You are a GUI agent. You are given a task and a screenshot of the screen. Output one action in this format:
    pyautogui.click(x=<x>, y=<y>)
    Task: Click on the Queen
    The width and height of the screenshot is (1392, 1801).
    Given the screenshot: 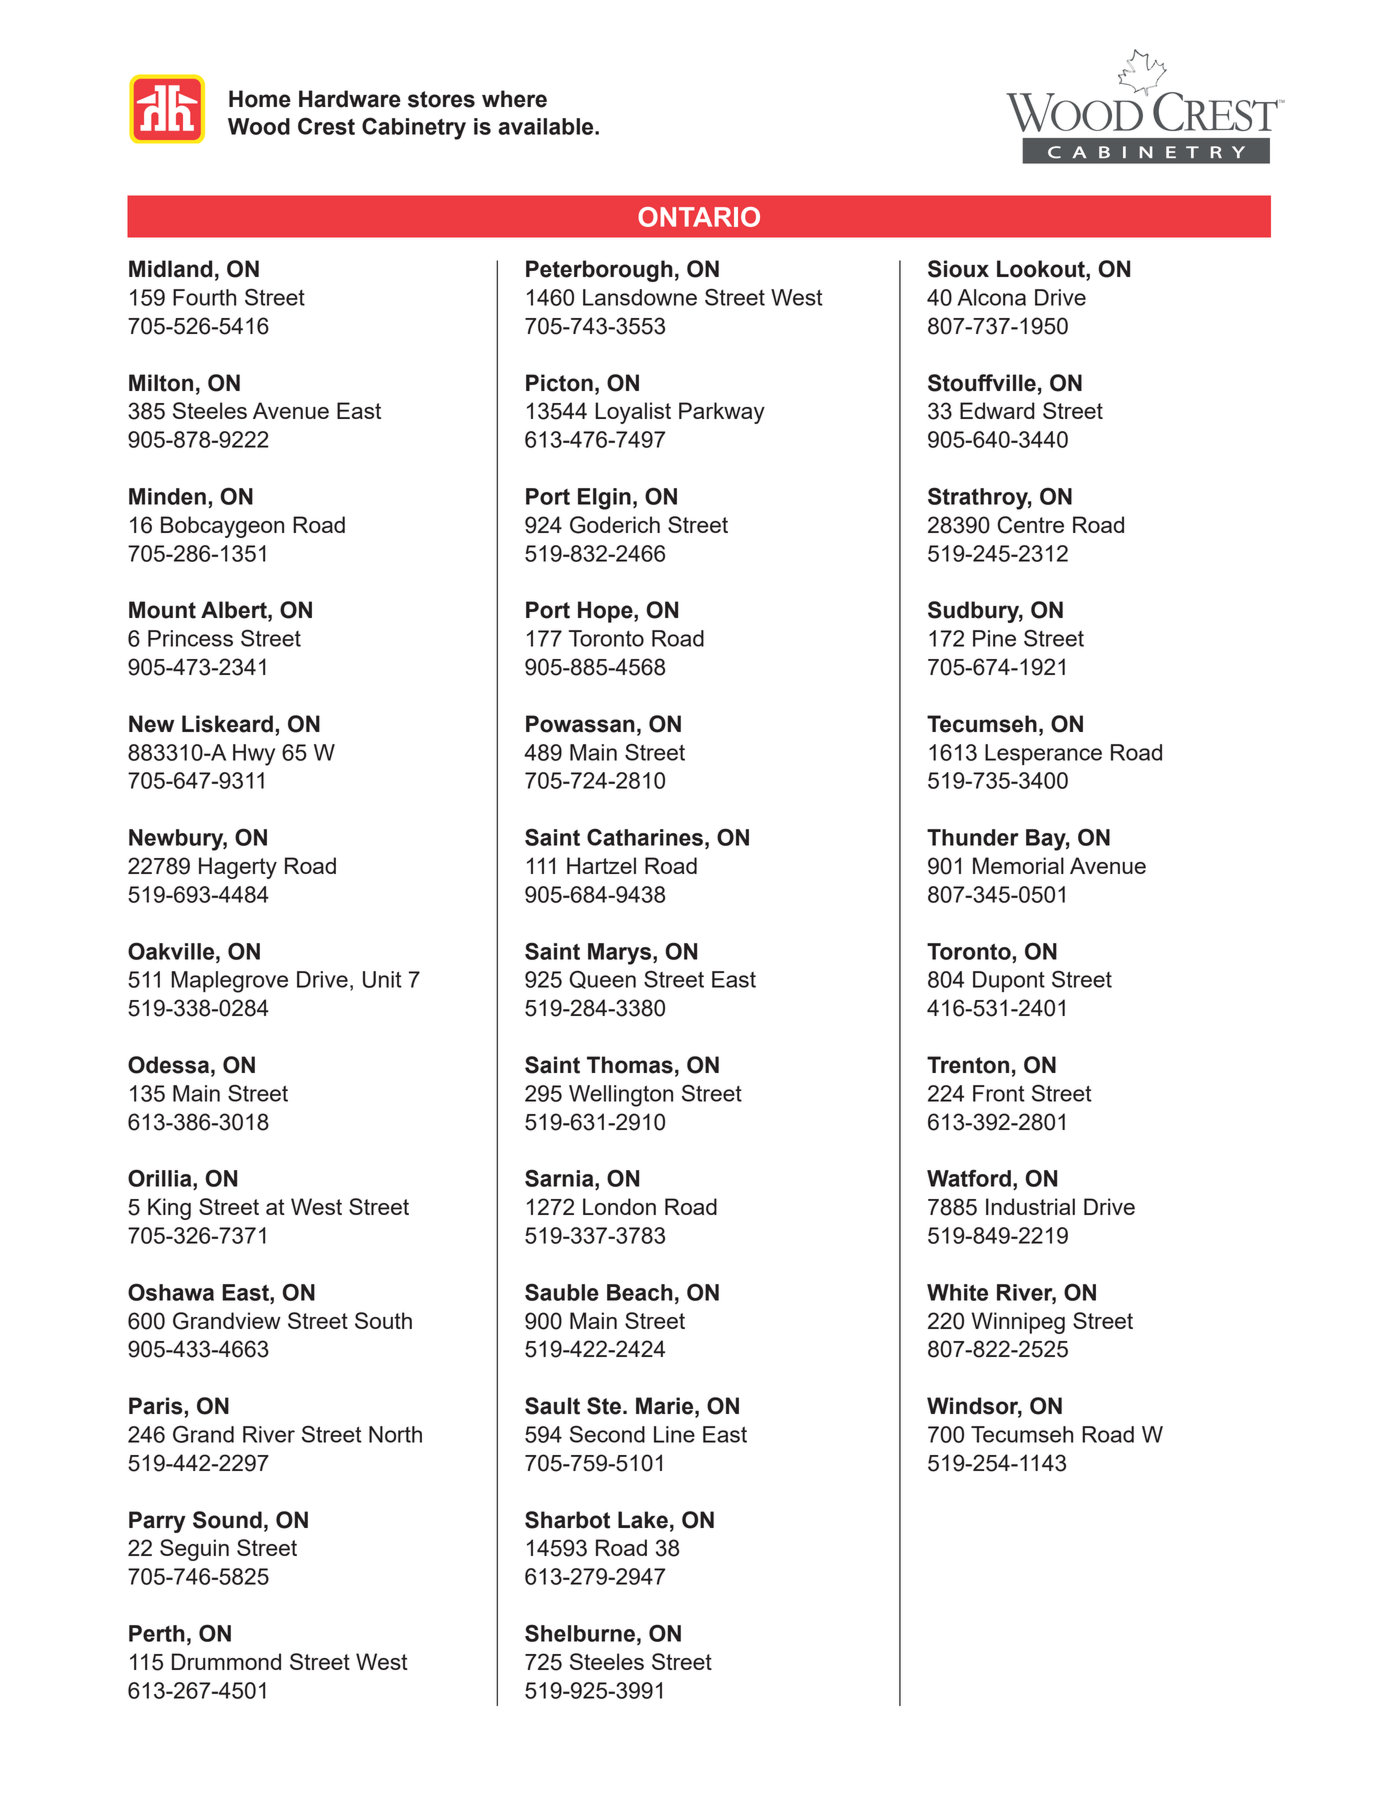 What is the action you would take?
    pyautogui.click(x=602, y=979)
